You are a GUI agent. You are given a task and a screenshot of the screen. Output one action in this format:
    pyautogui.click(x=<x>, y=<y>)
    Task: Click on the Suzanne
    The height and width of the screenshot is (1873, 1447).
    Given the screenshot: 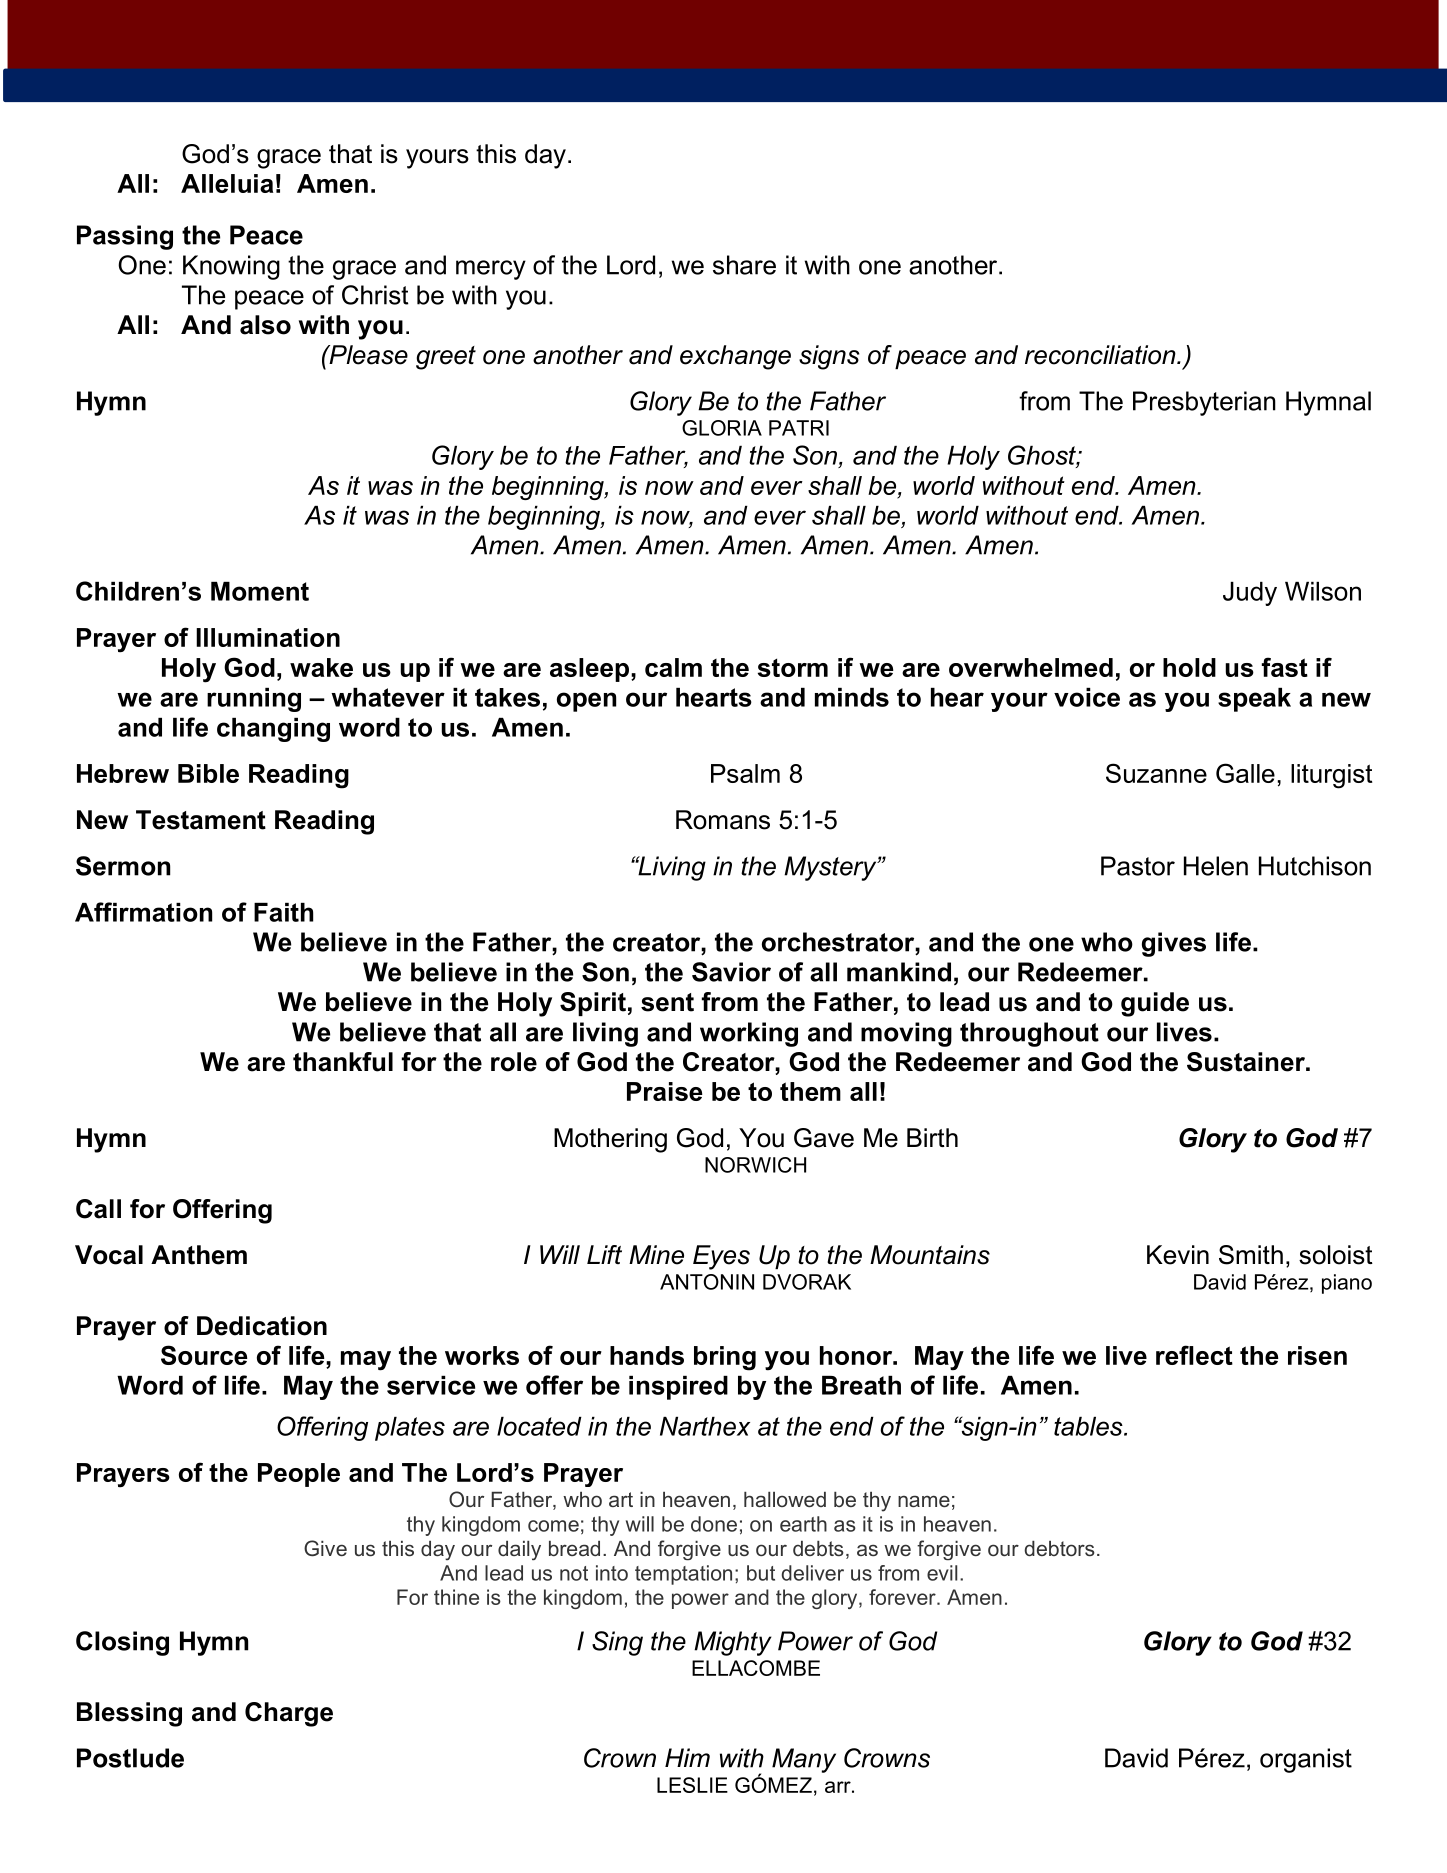 What is the action you would take?
    pyautogui.click(x=1156, y=773)
